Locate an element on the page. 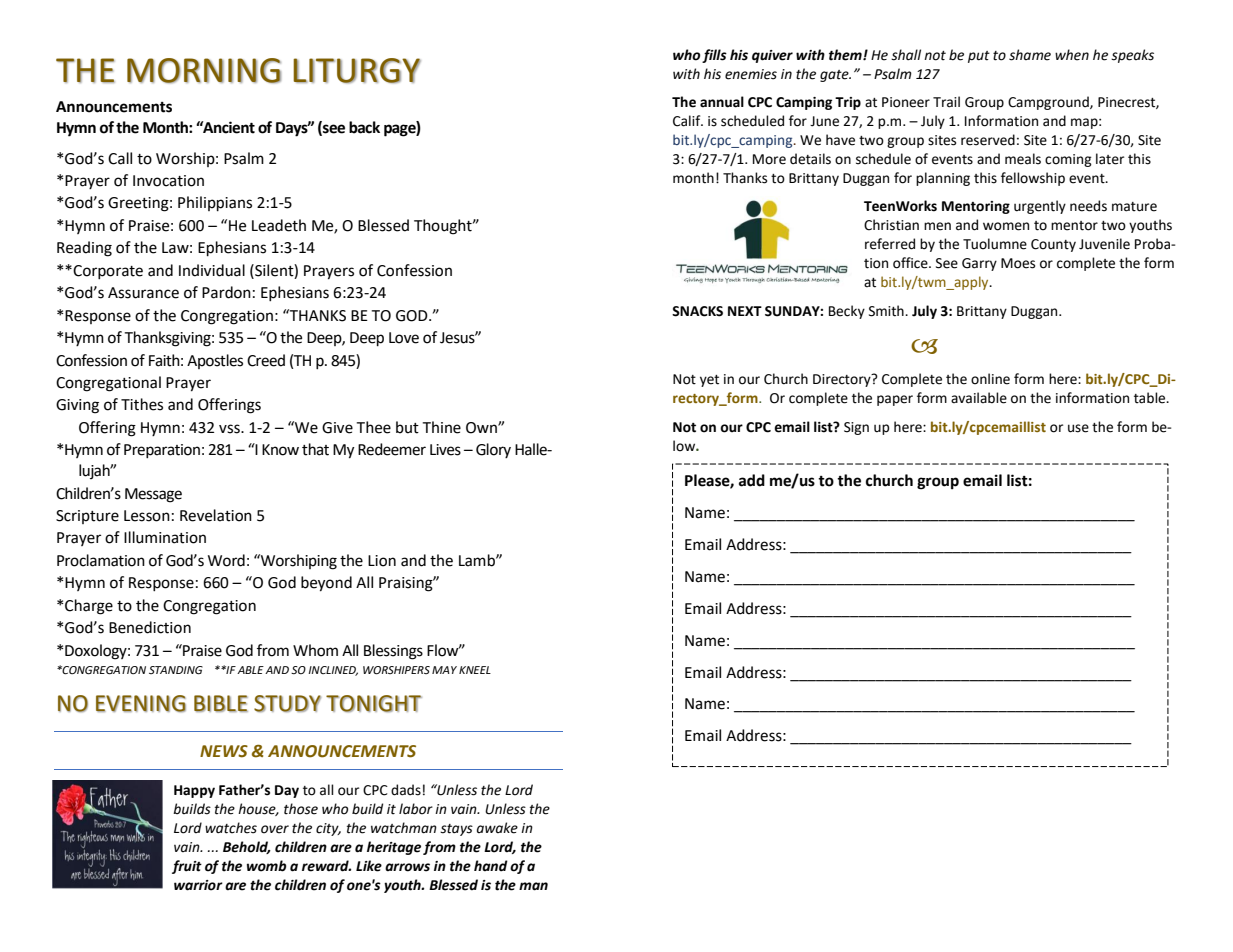  put is located at coordinates (979, 57).
